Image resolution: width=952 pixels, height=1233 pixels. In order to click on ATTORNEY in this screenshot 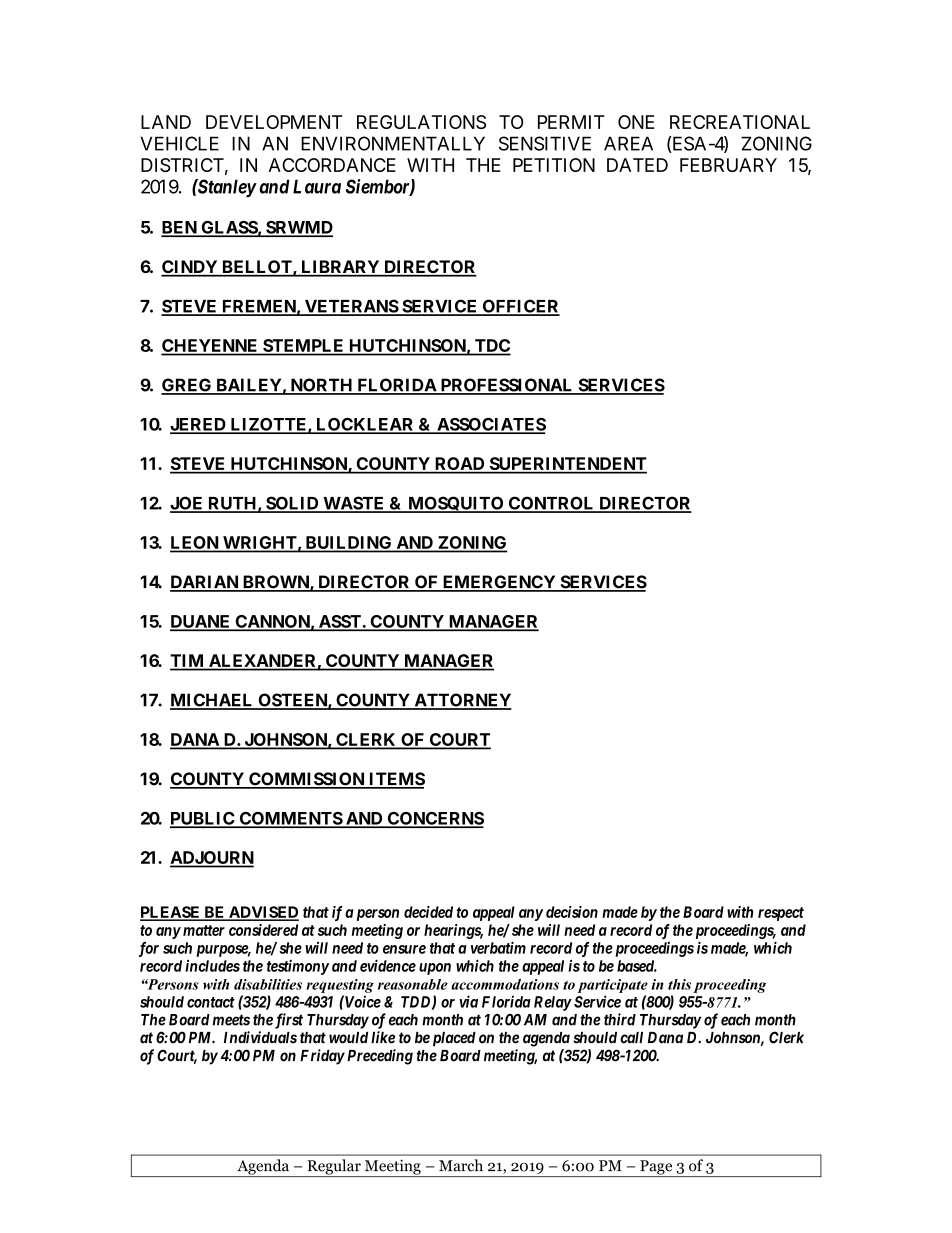, I will do `click(462, 701)`.
